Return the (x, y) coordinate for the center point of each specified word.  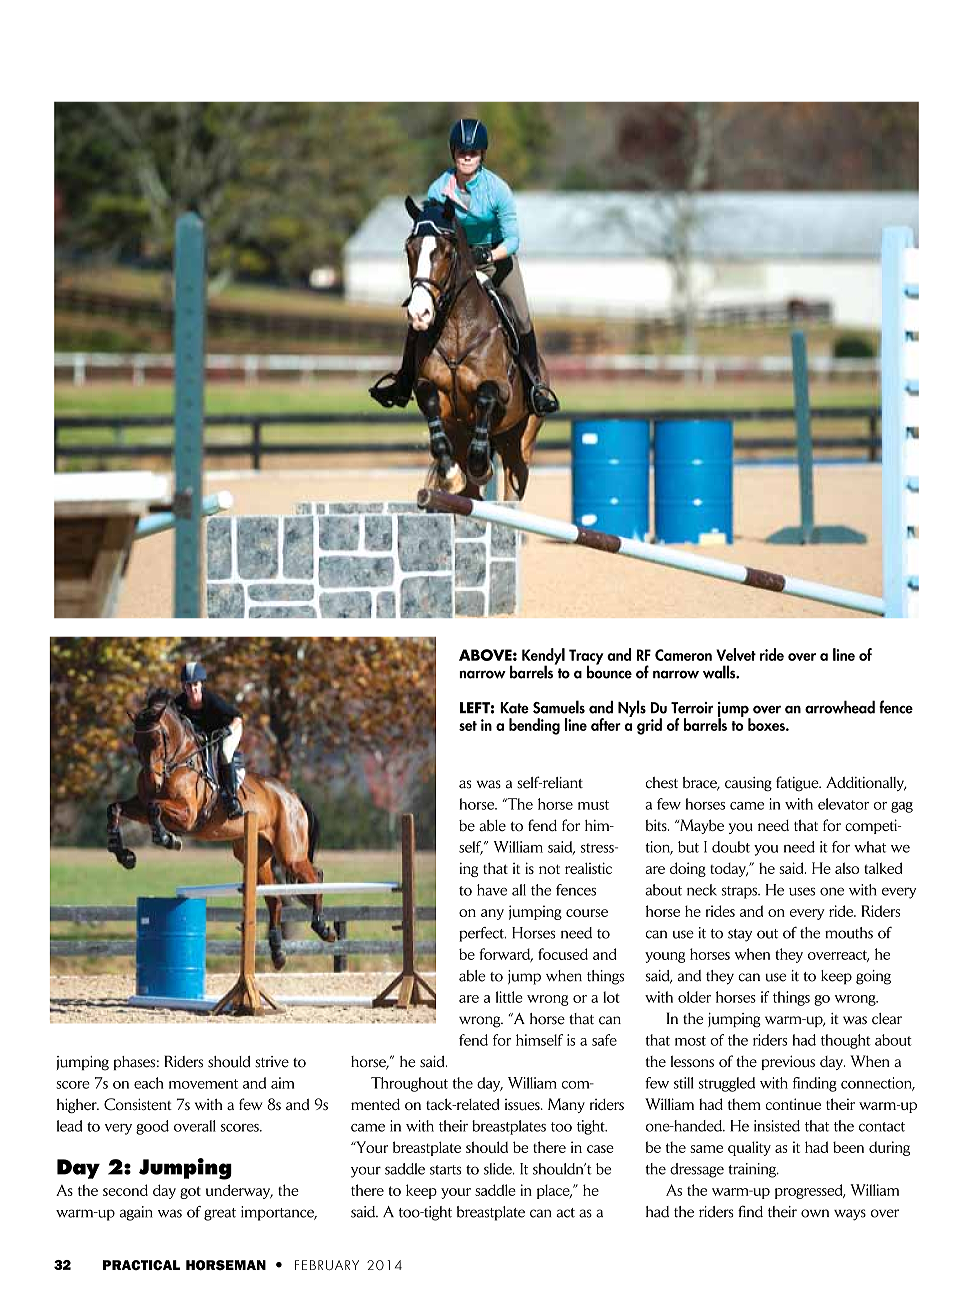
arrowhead (840, 707)
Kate (514, 708)
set (468, 726)
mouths (849, 933)
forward (506, 955)
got (190, 1192)
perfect (482, 934)
